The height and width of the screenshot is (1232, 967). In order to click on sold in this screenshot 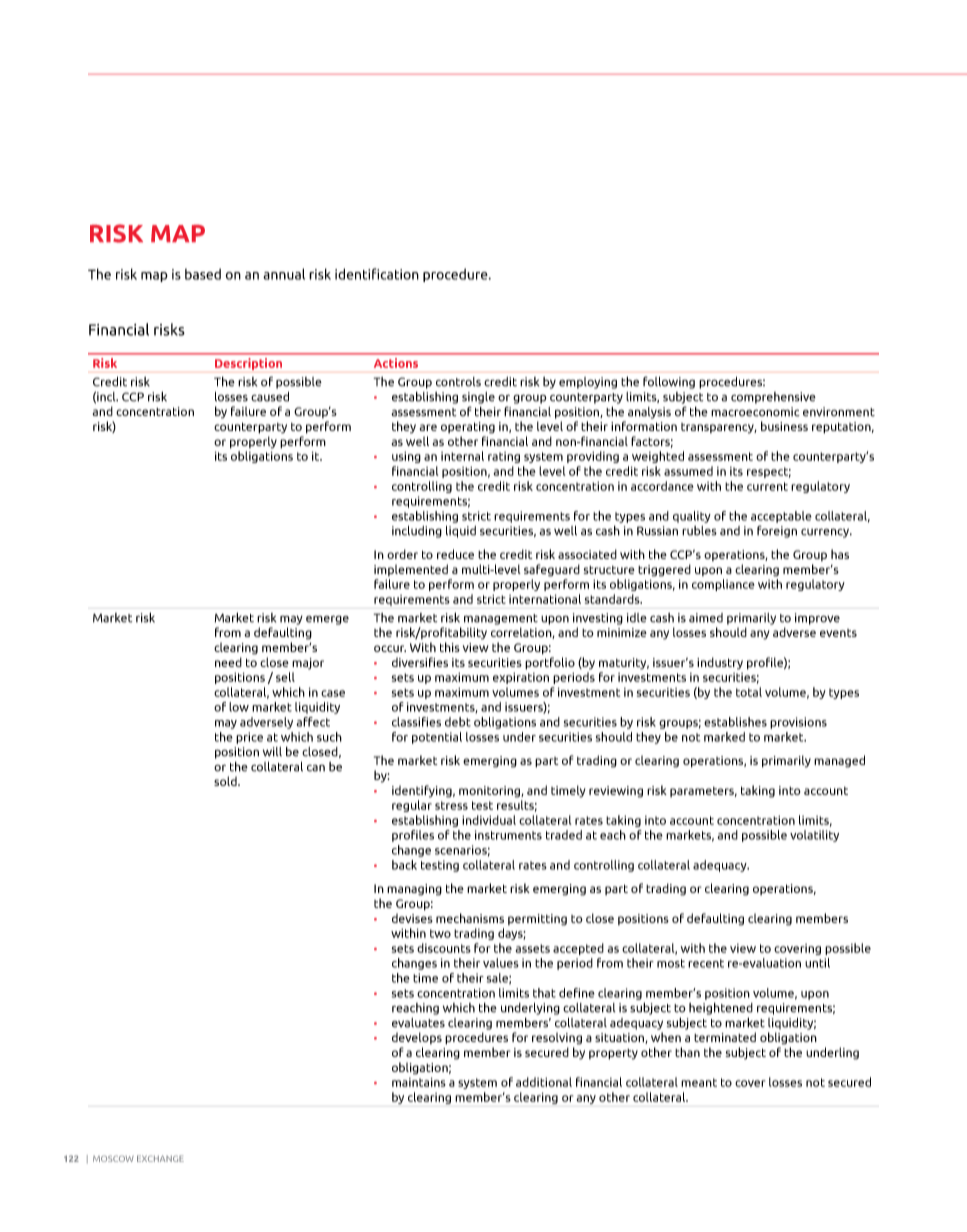, I will do `click(226, 781)`.
